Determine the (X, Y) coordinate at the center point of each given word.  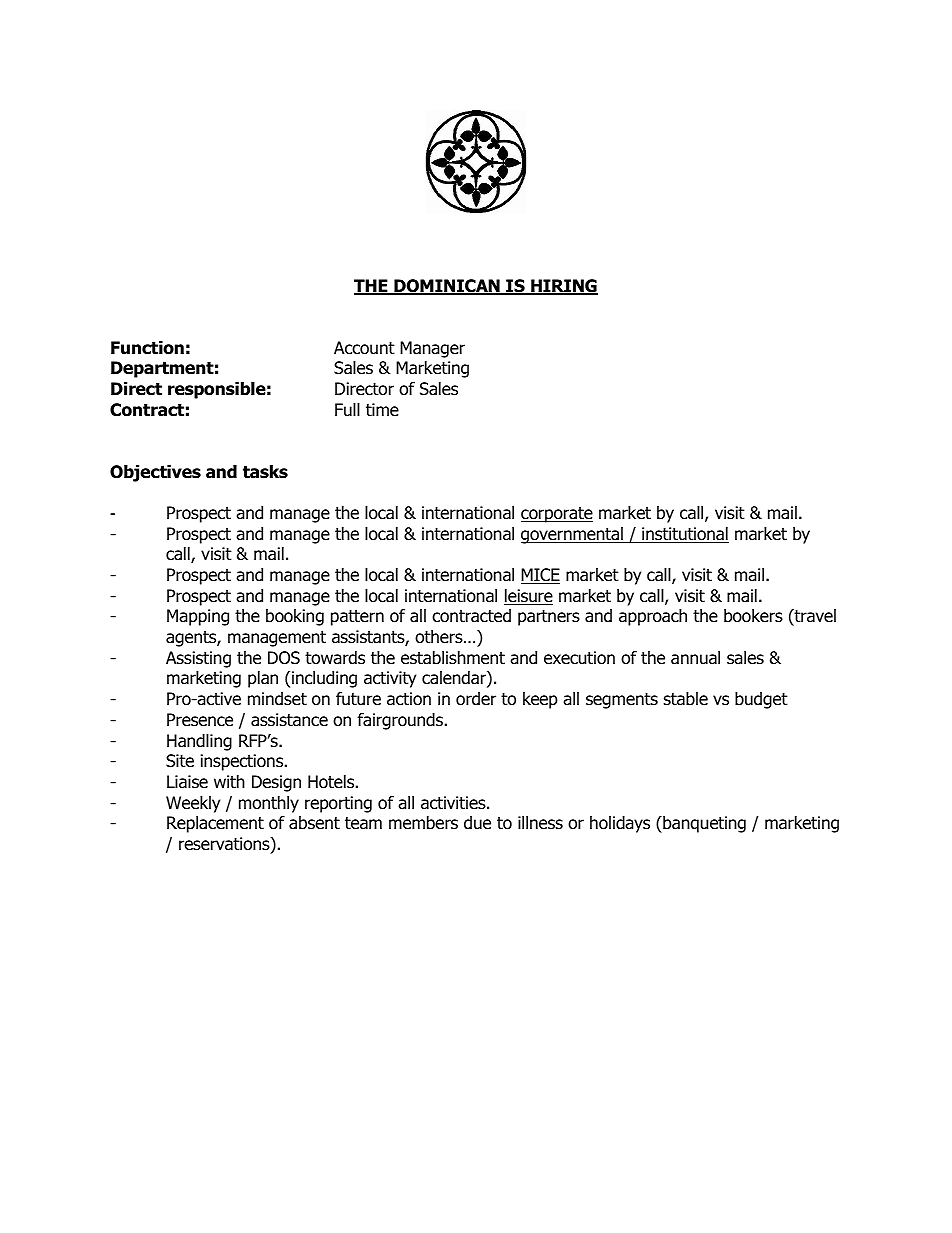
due (477, 823)
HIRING (563, 287)
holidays (620, 824)
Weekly (193, 804)
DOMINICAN (447, 287)
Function (147, 348)
